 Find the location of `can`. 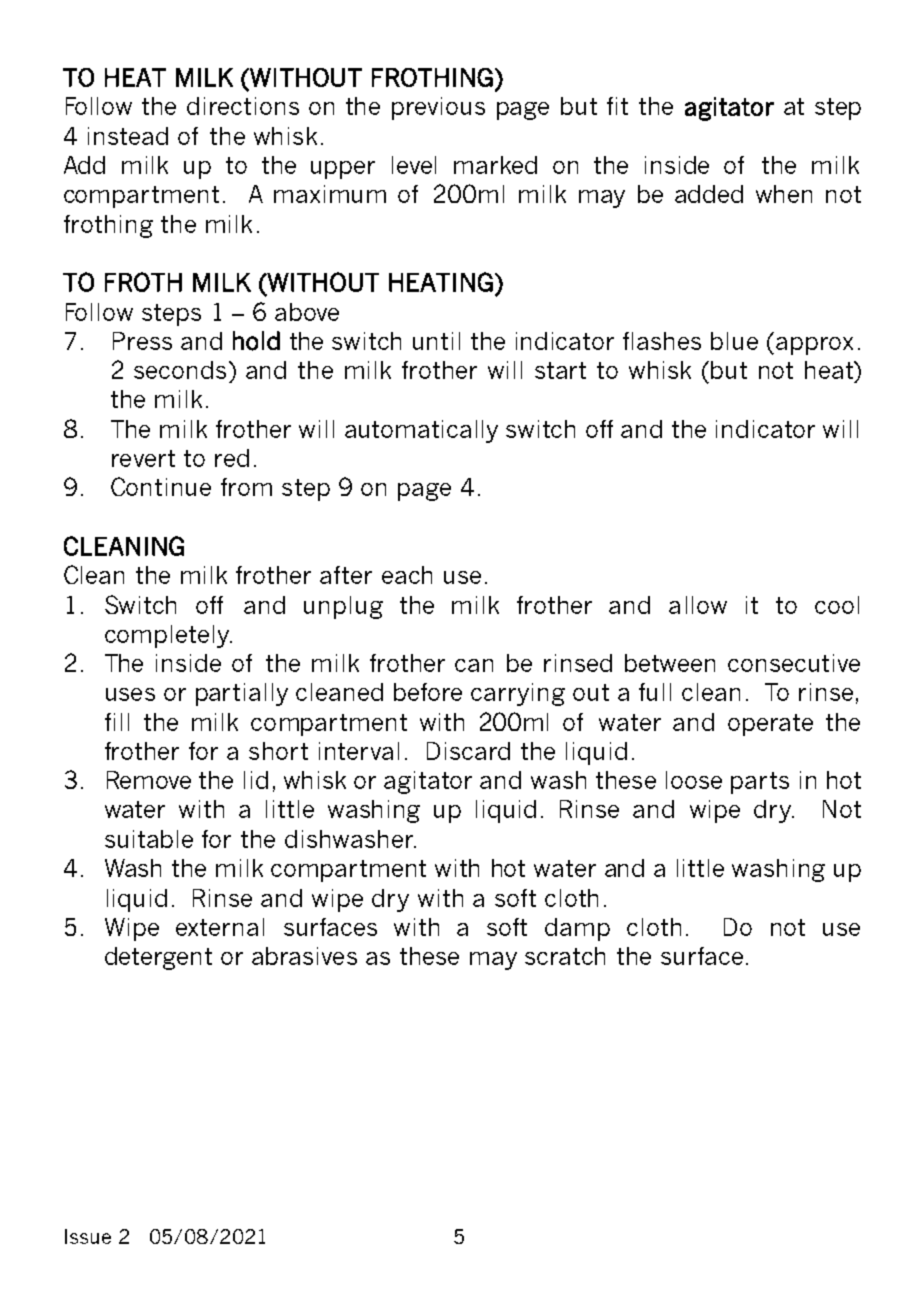

can is located at coordinates (474, 665).
